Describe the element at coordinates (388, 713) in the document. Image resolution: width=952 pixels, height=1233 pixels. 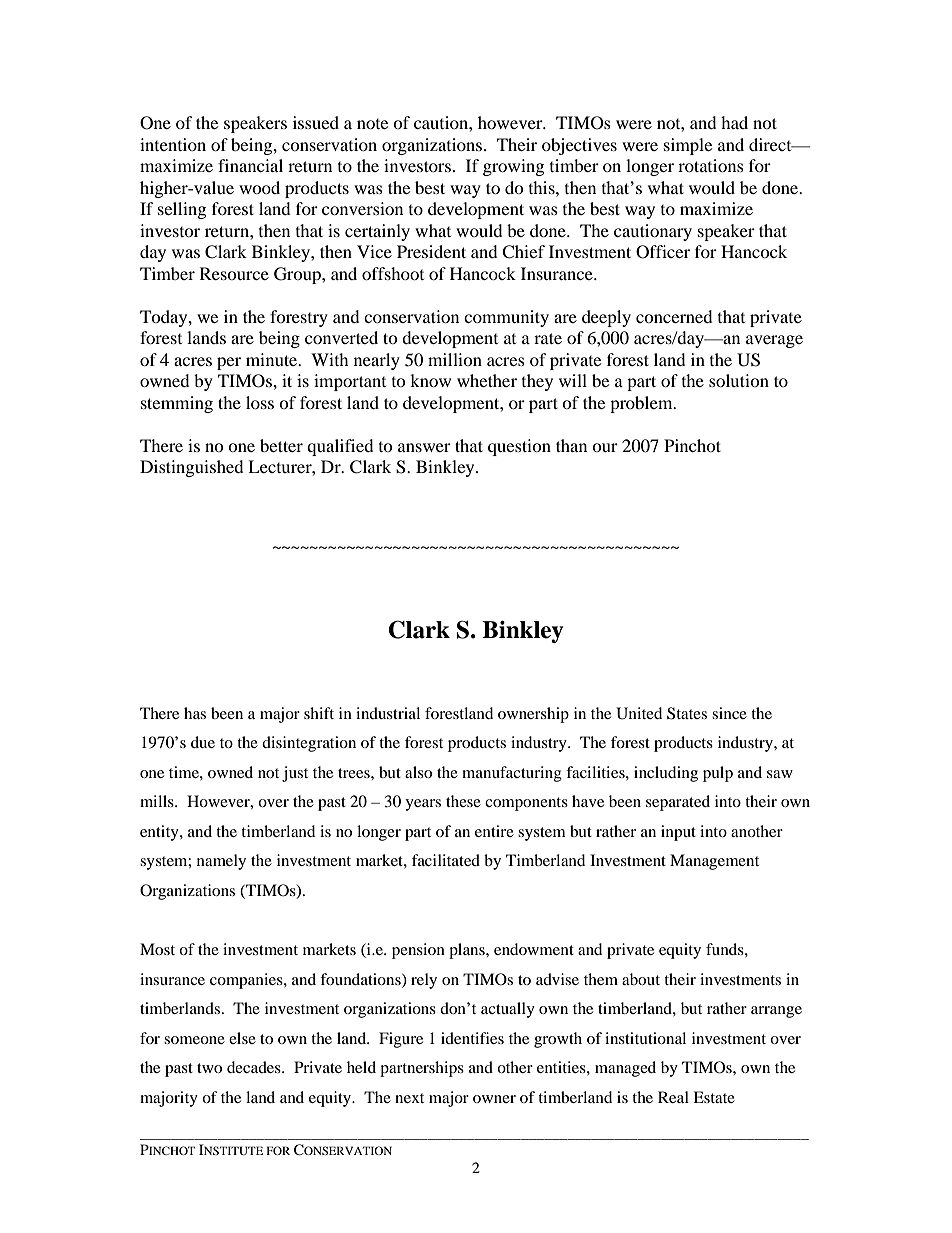
I see `industrial` at that location.
